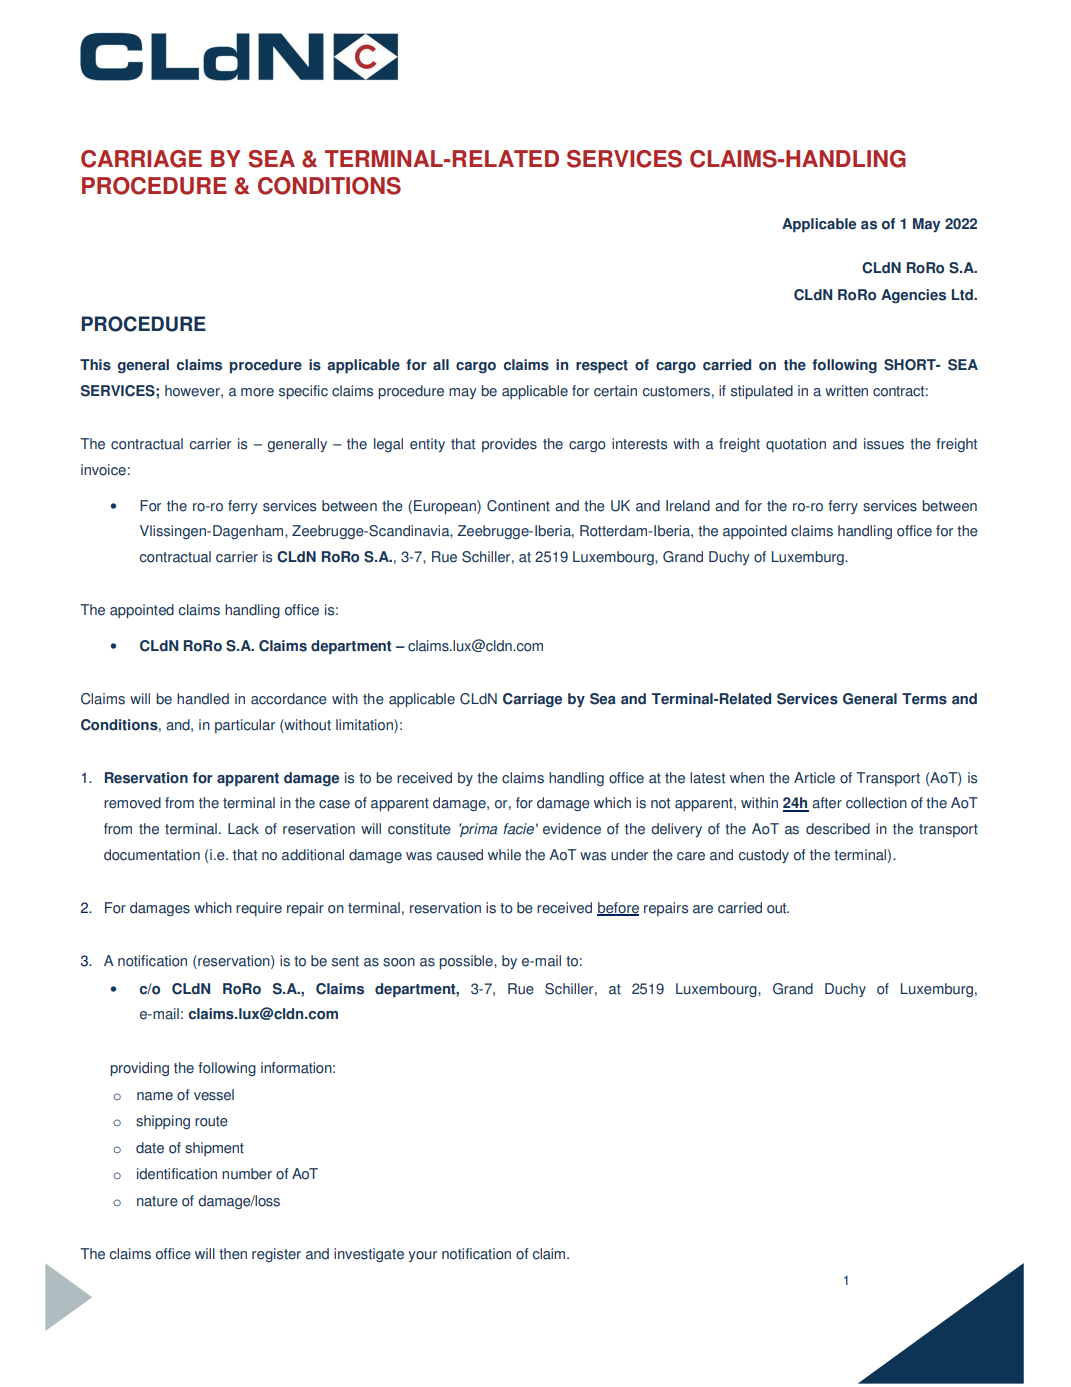 The image size is (1071, 1387). What do you see at coordinates (132, 803) in the screenshot?
I see `removed` at bounding box center [132, 803].
